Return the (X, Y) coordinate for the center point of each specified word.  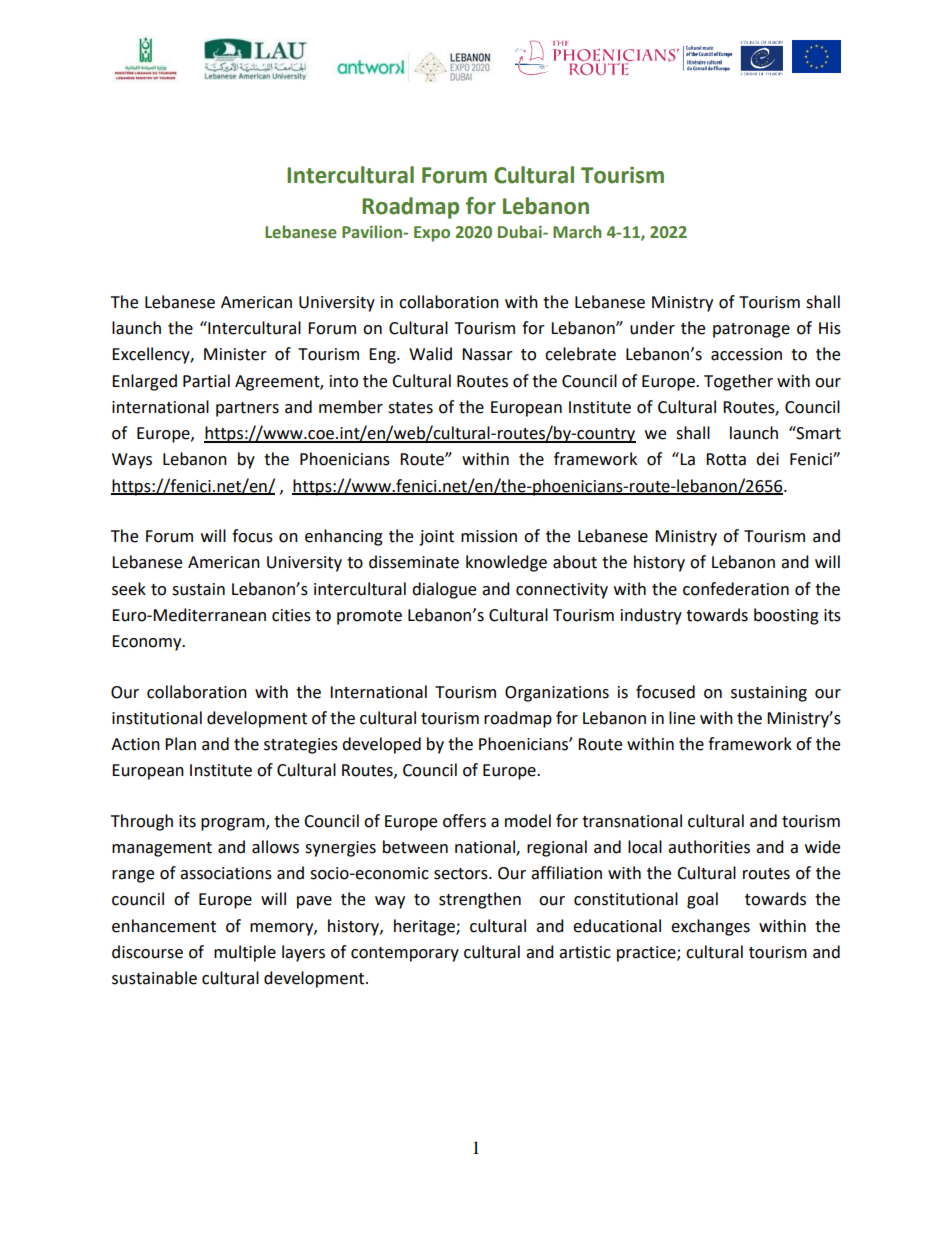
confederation (736, 589)
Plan (180, 744)
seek (129, 589)
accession (746, 354)
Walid (430, 354)
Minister (235, 354)
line (682, 718)
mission (489, 536)
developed (381, 745)
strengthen (480, 900)
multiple (245, 953)
